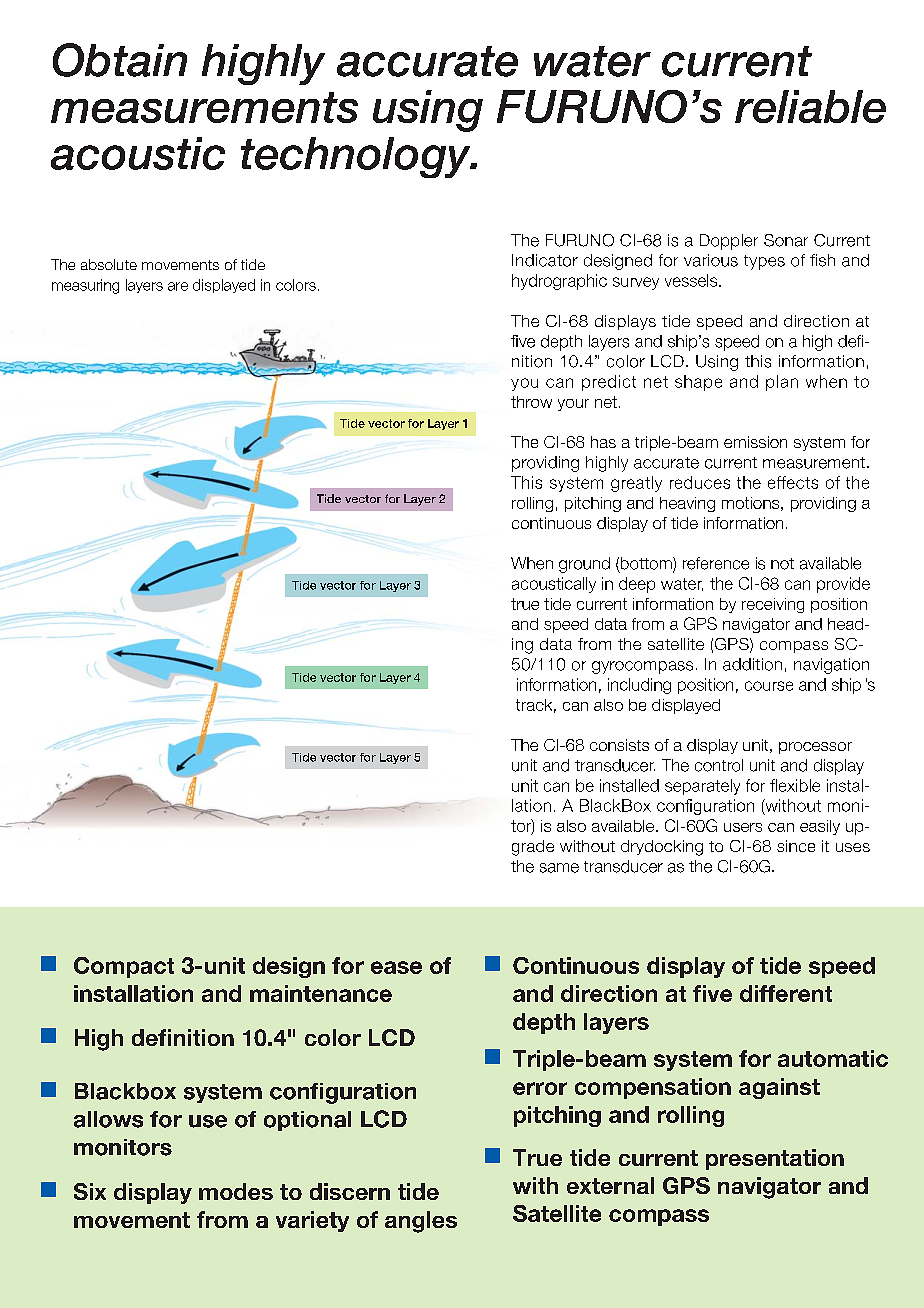  Describe the element at coordinates (120, 60) in the screenshot. I see `Obtain` at that location.
